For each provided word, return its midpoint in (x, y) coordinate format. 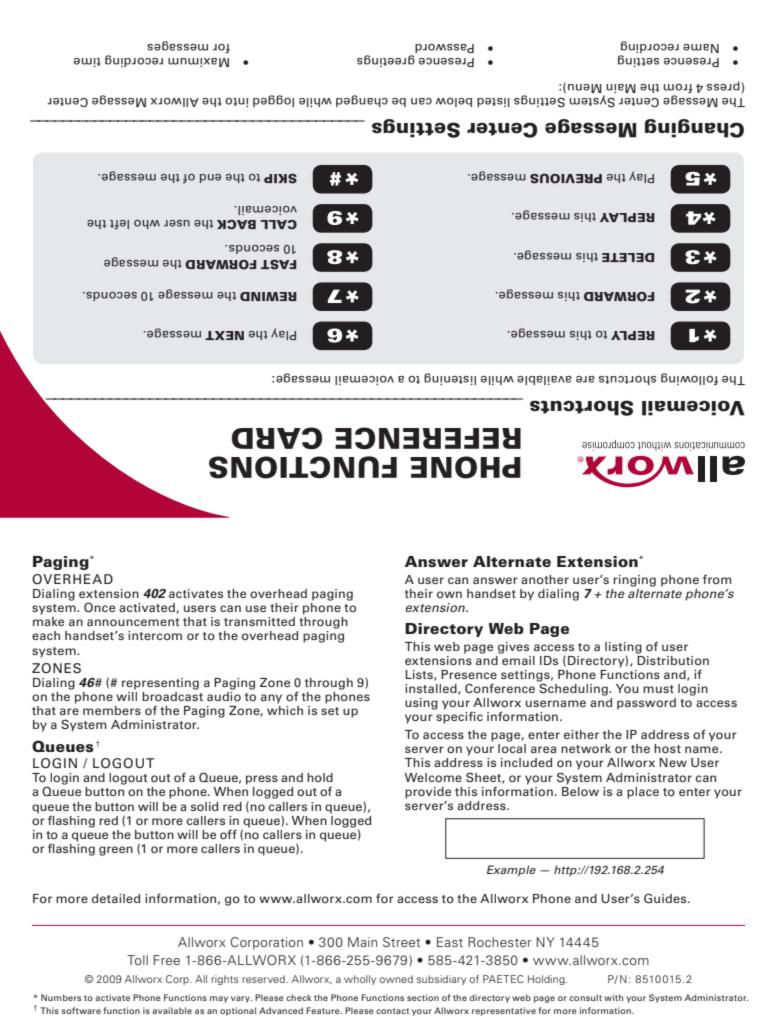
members (112, 710)
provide (428, 793)
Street (401, 942)
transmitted (259, 621)
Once (99, 607)
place (643, 793)
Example (511, 871)
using (421, 704)
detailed (116, 898)
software (81, 1010)
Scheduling (574, 688)
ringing (634, 581)
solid (204, 806)
